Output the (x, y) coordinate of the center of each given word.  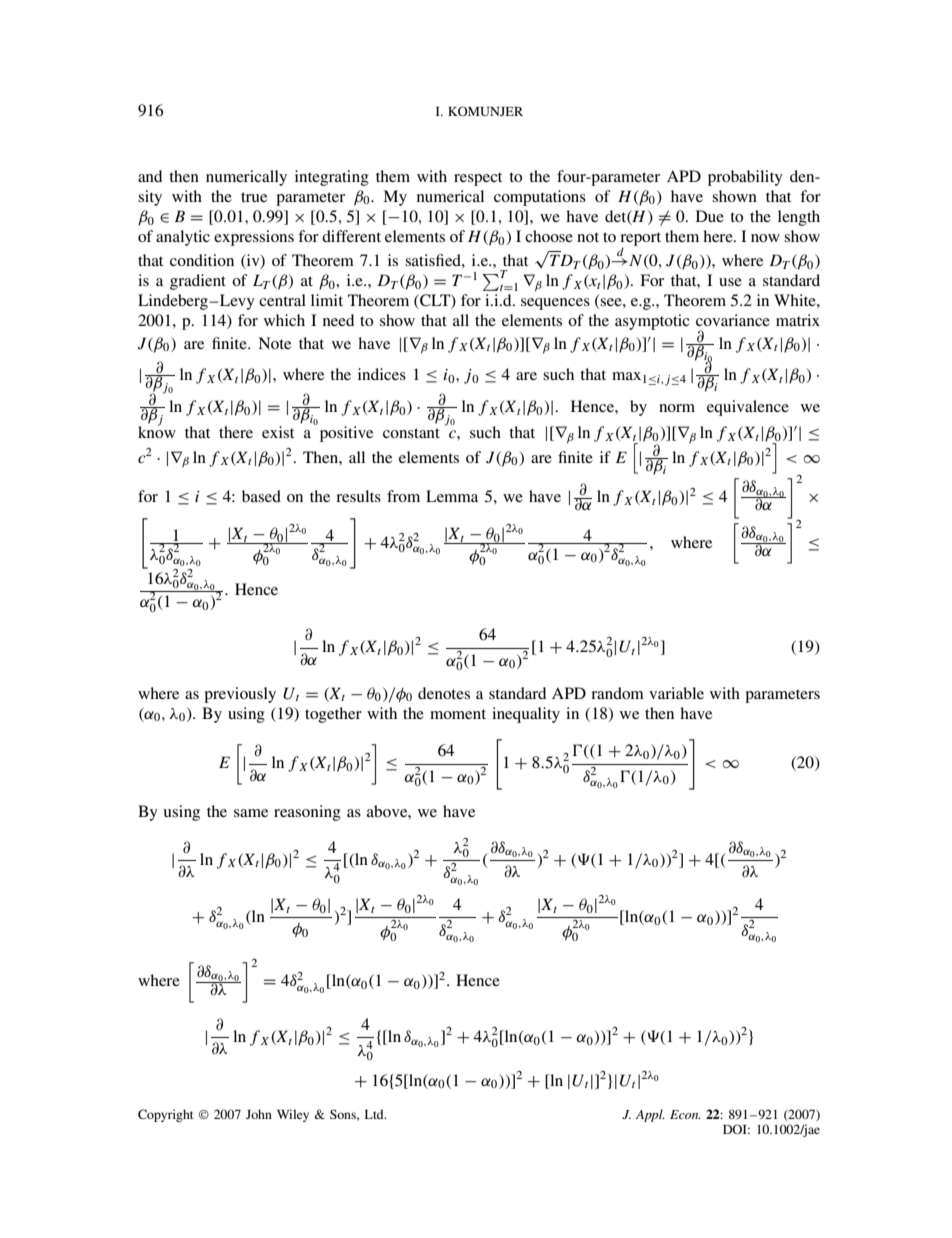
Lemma (452, 496)
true (254, 197)
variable (676, 693)
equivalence (748, 408)
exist (278, 432)
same (251, 813)
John (259, 1114)
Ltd (375, 1114)
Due (710, 216)
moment (458, 714)
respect (478, 179)
